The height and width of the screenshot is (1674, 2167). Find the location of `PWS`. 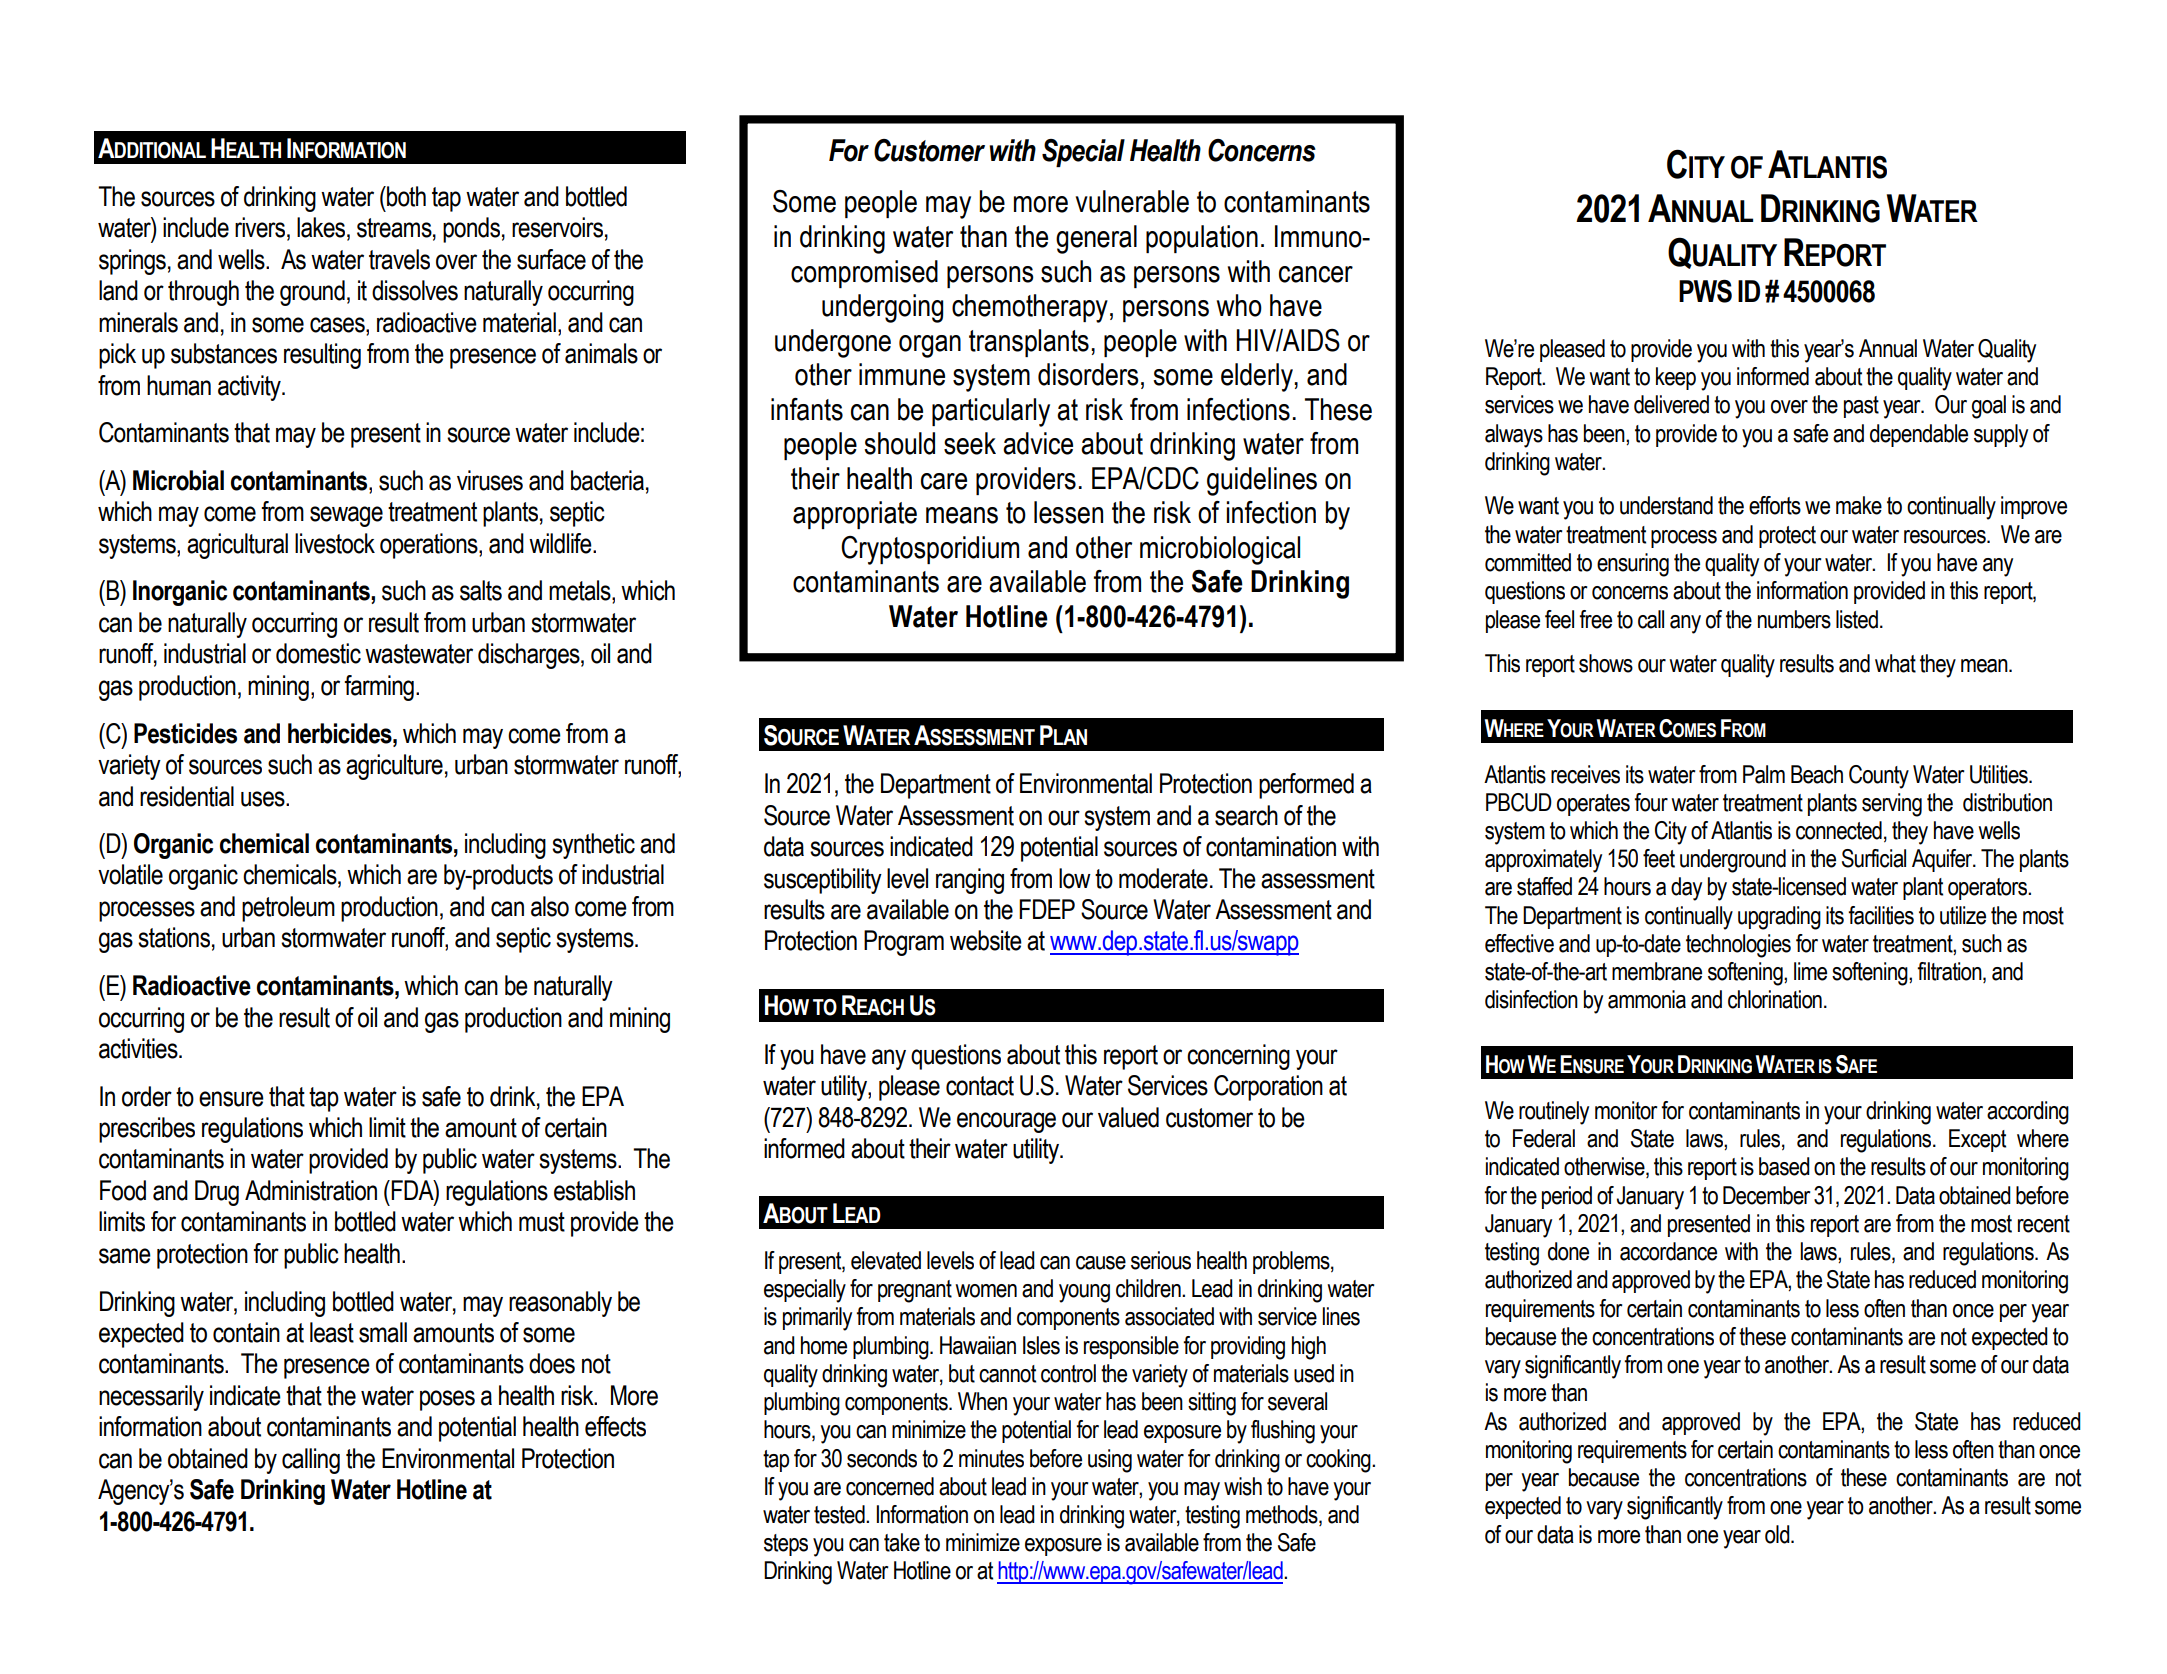

PWS is located at coordinates (1705, 291).
